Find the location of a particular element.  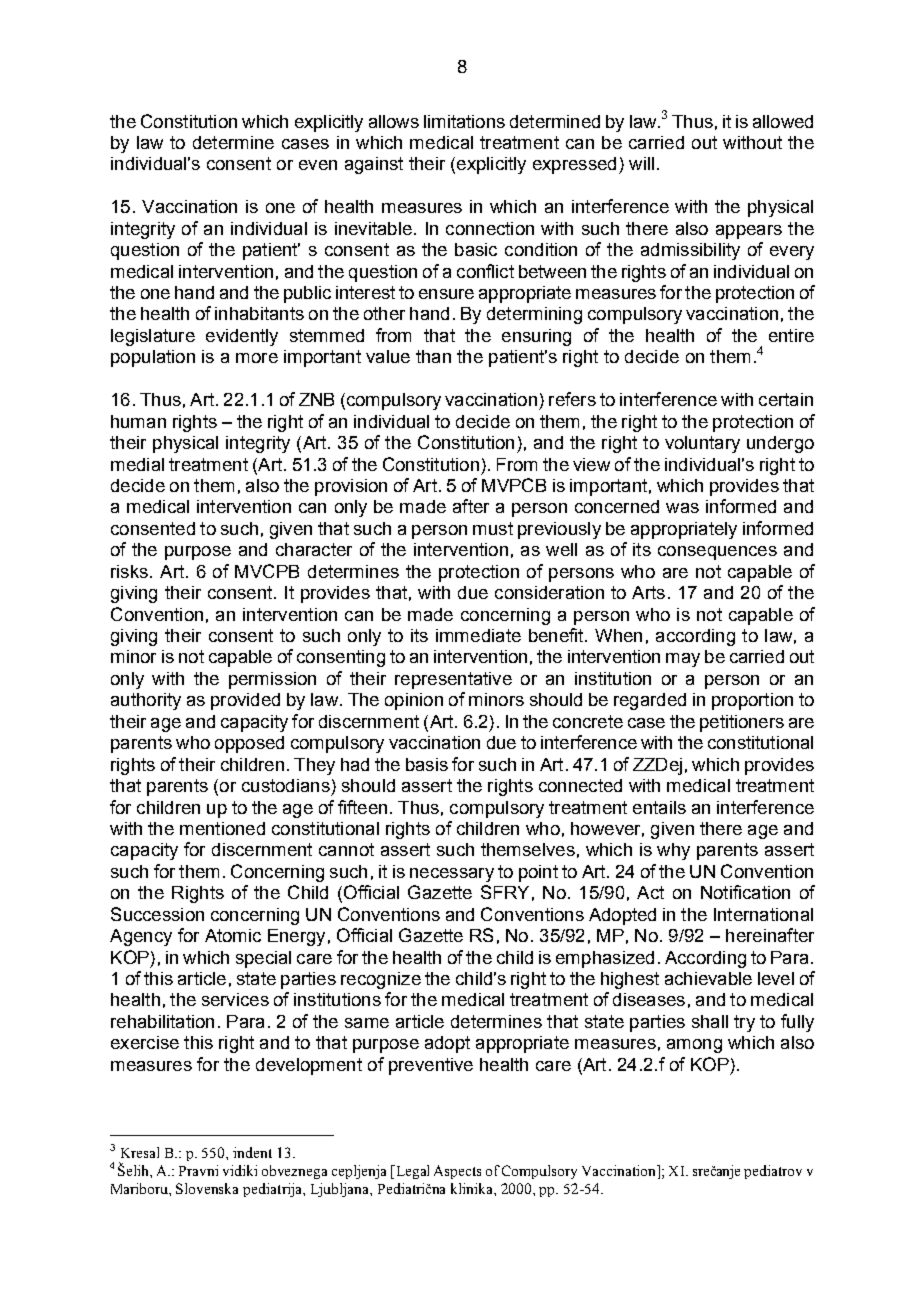

permission is located at coordinates (272, 680).
